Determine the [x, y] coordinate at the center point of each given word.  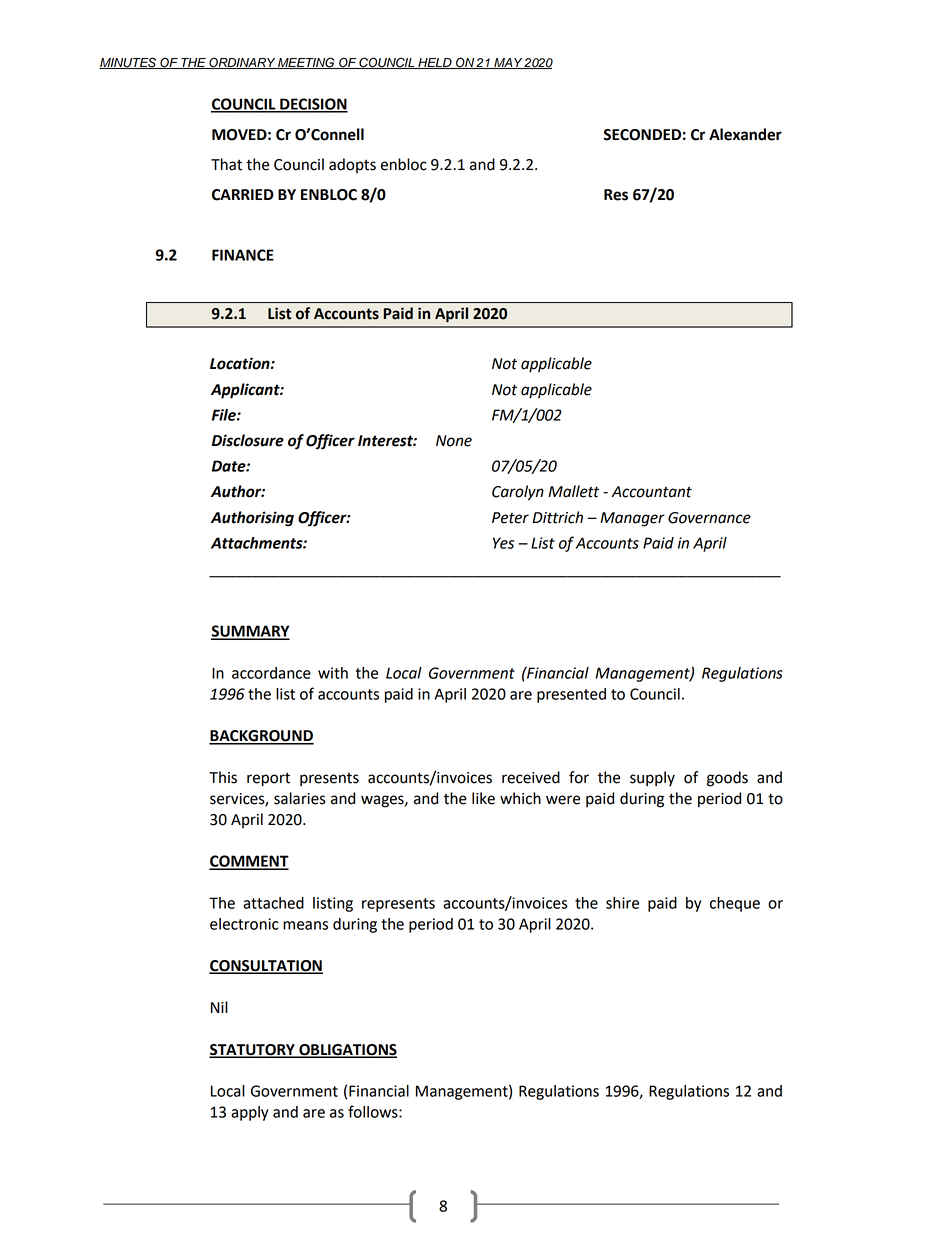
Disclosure [248, 440]
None [454, 441]
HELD [435, 63]
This [223, 777]
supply [652, 779]
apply [249, 1113]
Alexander [745, 134]
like [483, 798]
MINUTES [129, 63]
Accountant [652, 492]
